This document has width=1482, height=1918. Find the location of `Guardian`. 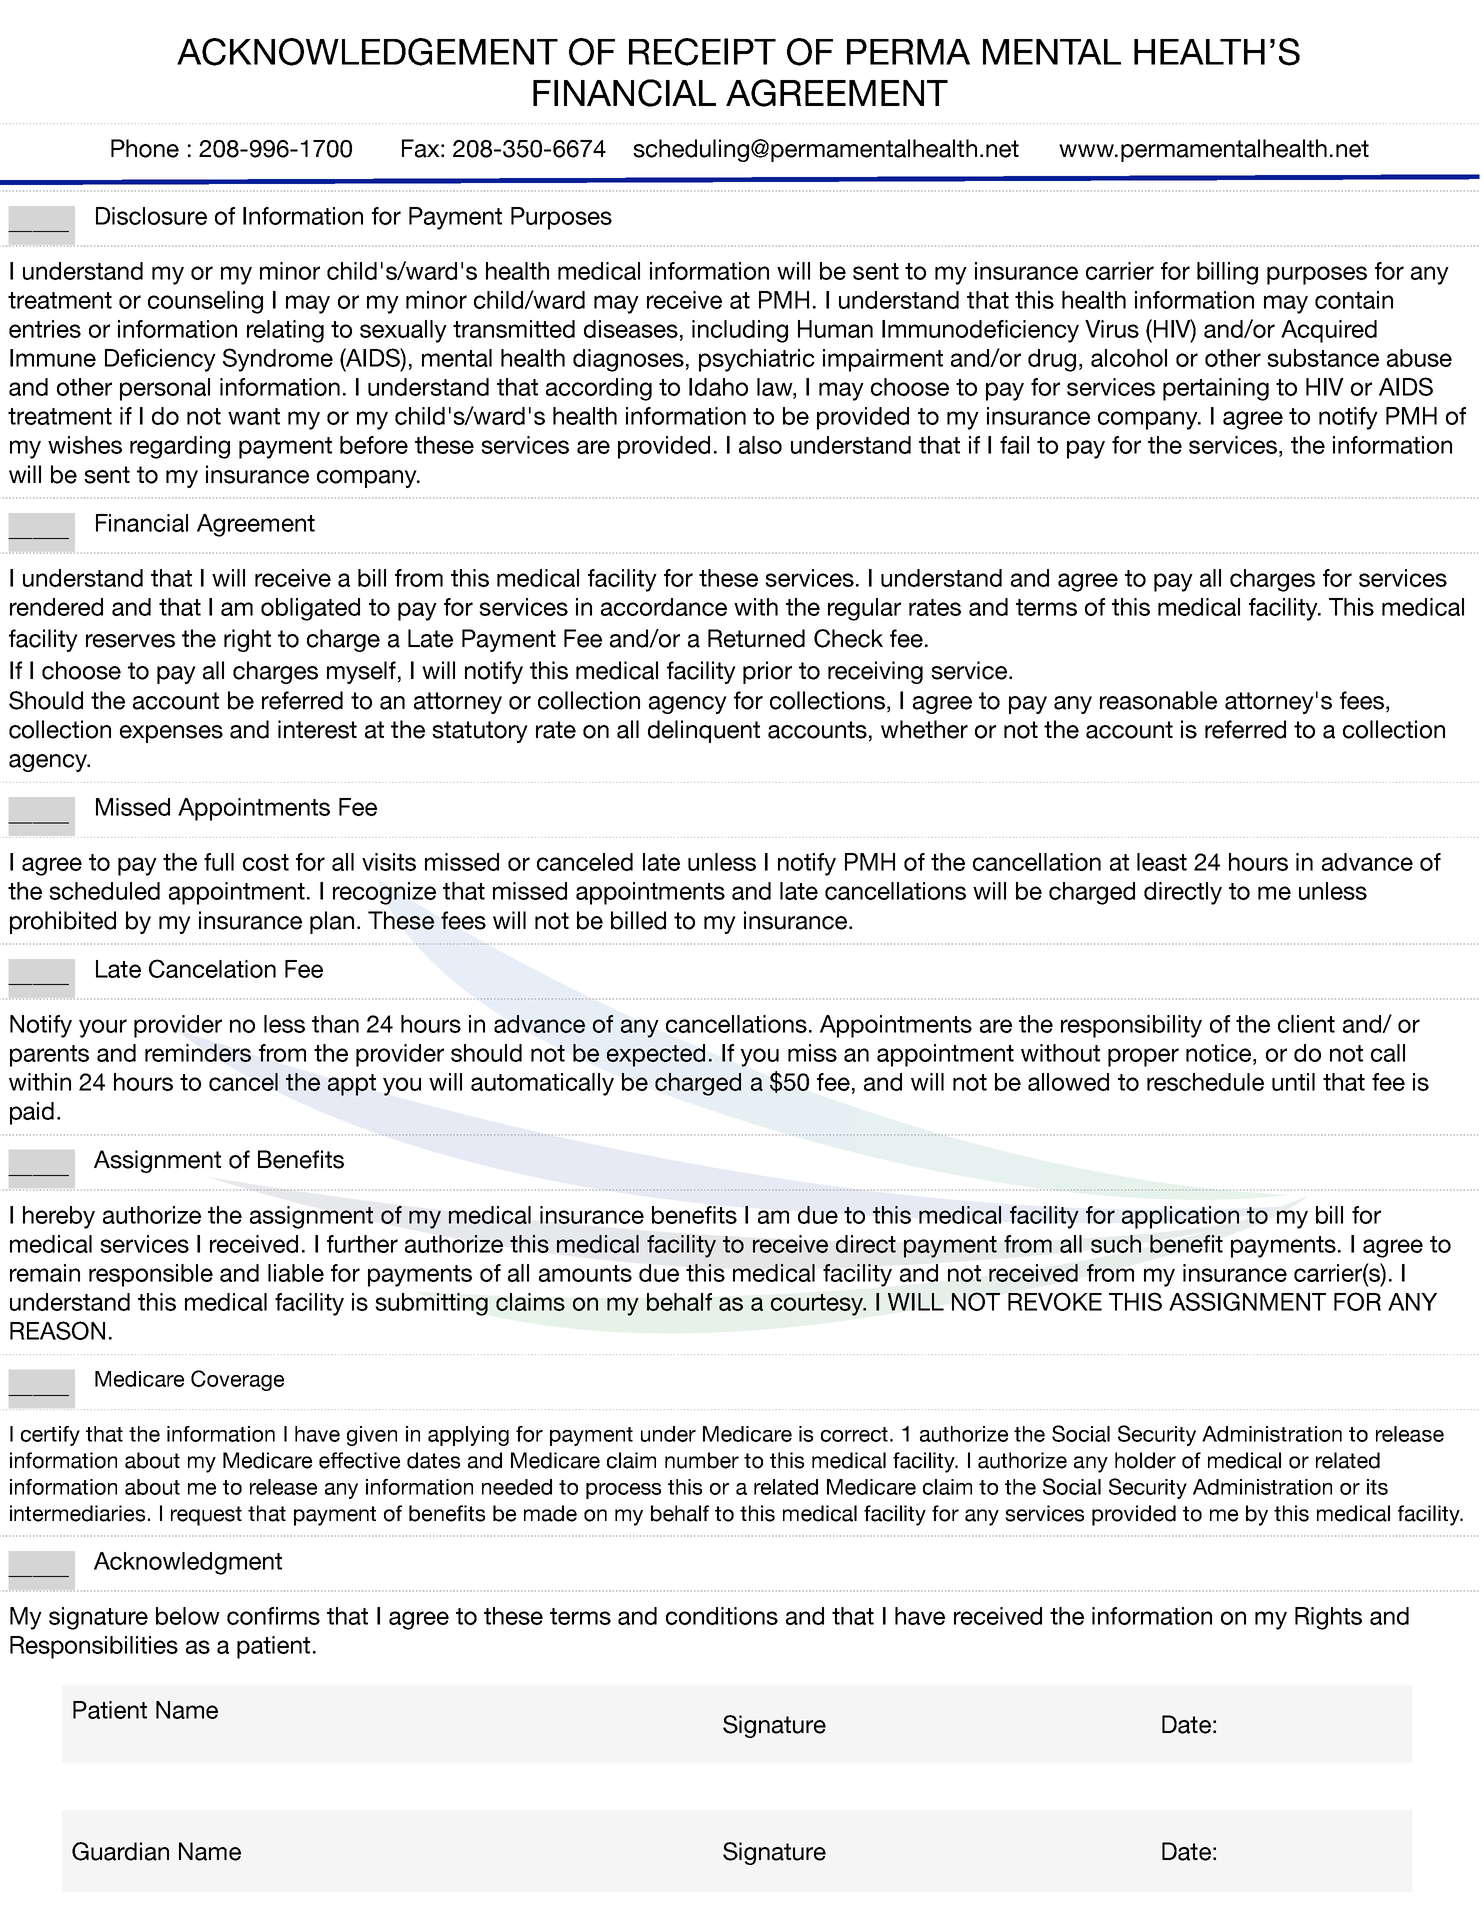

Guardian is located at coordinates (120, 1851).
